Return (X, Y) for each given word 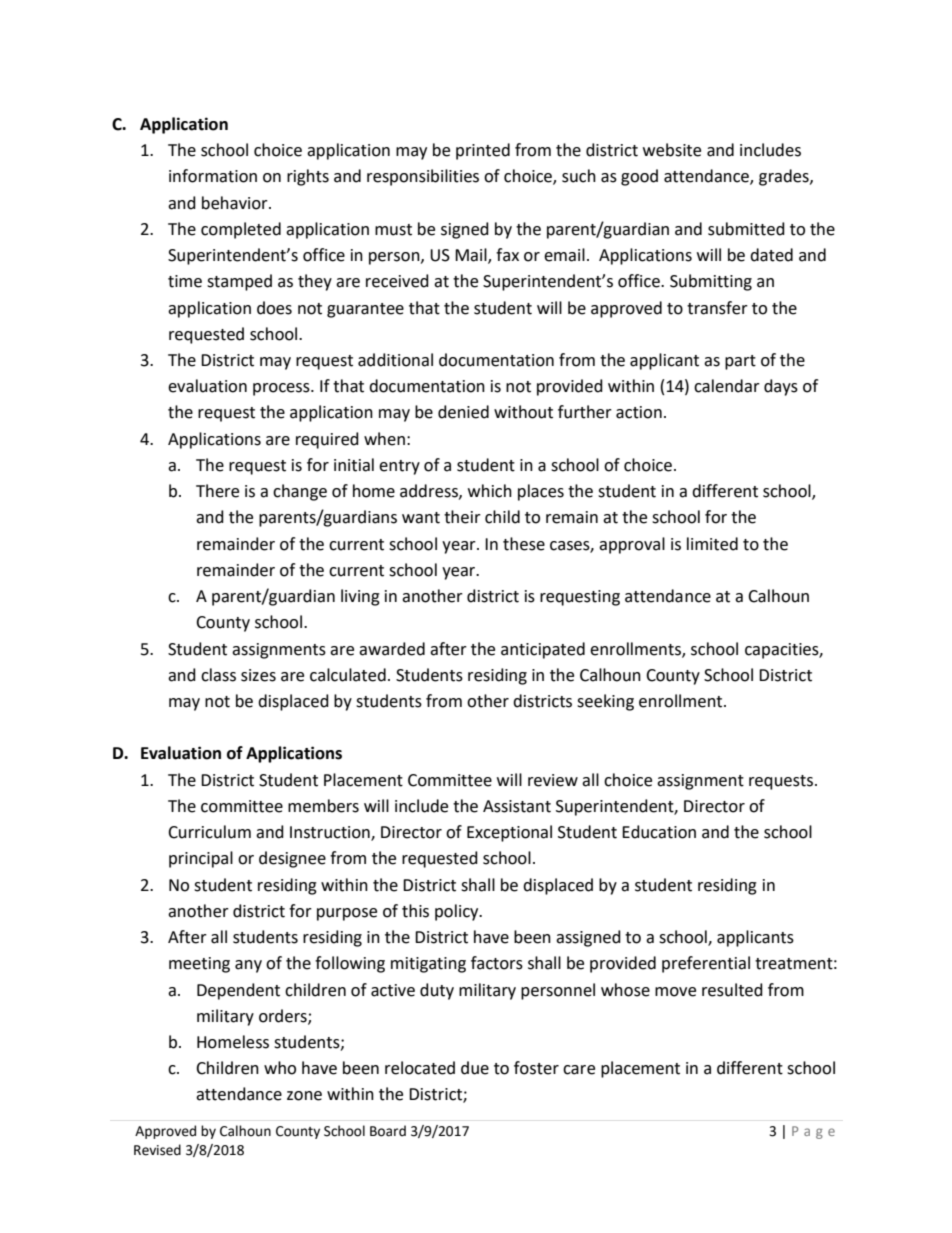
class (218, 675)
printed (483, 151)
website (672, 150)
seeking (605, 702)
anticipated (543, 650)
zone (304, 1096)
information (213, 176)
